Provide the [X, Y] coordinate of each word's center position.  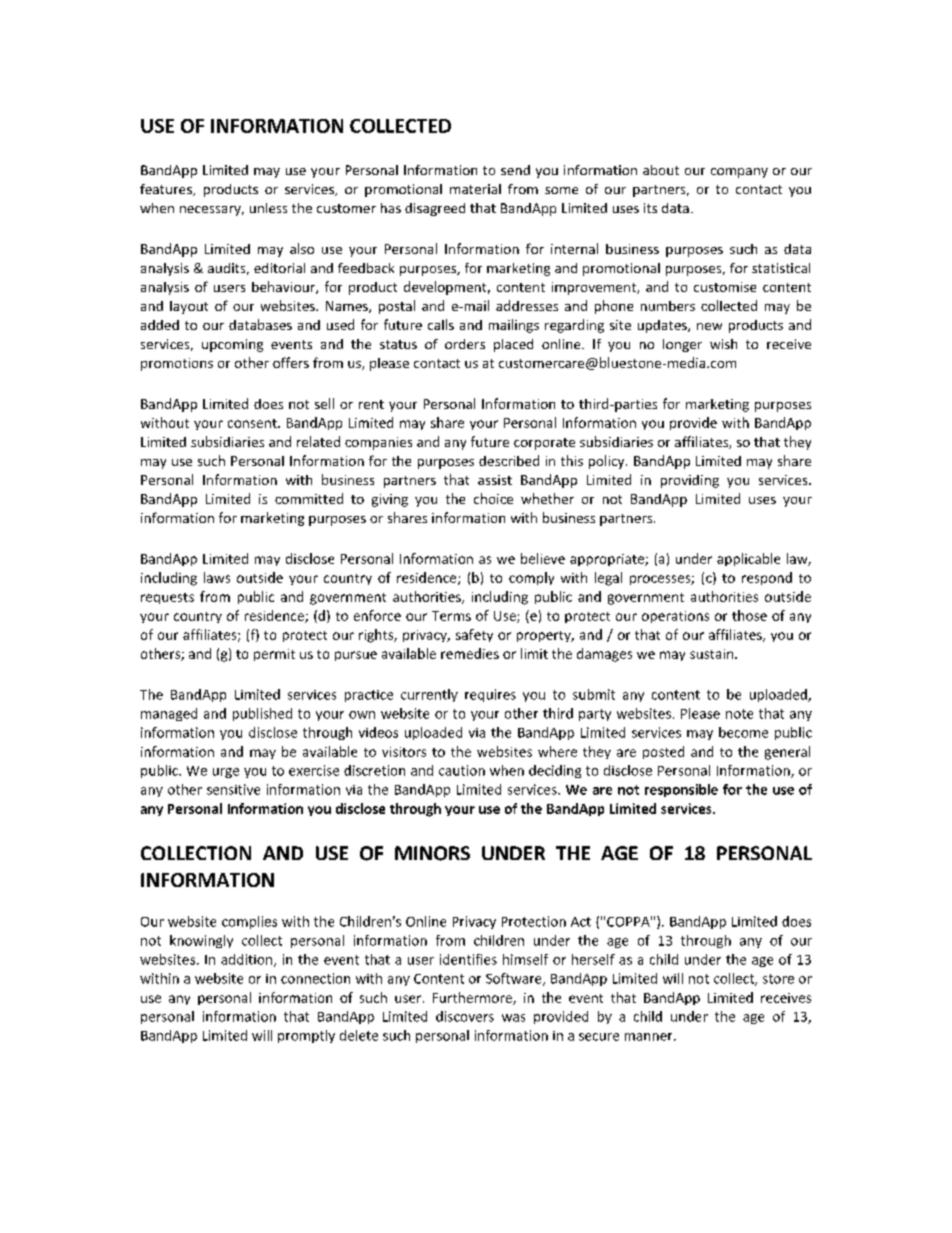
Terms [451, 616]
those [749, 615]
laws [217, 577]
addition [248, 960]
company [739, 173]
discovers [465, 1016]
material [475, 189]
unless [268, 208]
